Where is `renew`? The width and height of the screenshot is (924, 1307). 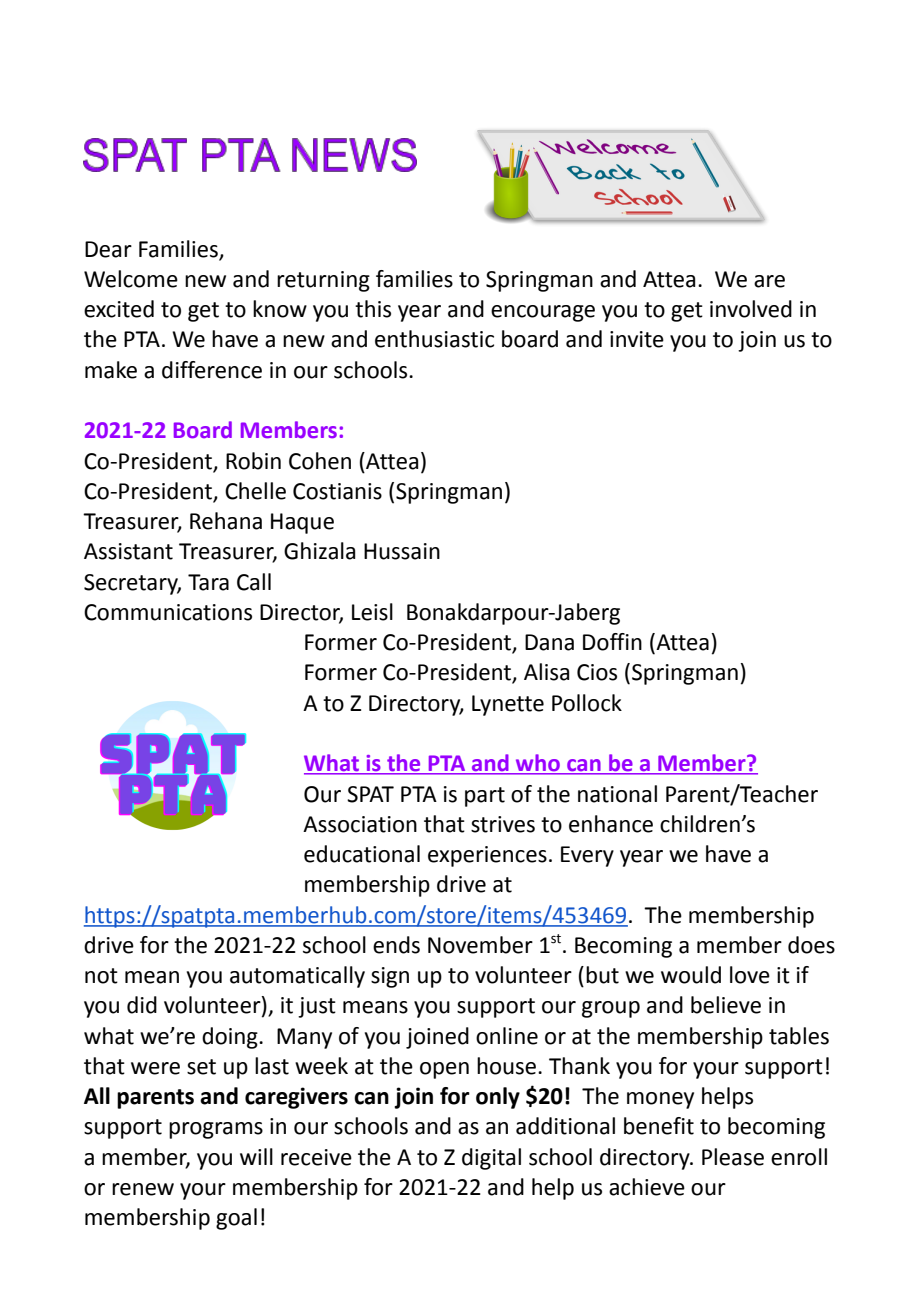
renew is located at coordinates (143, 1189).
